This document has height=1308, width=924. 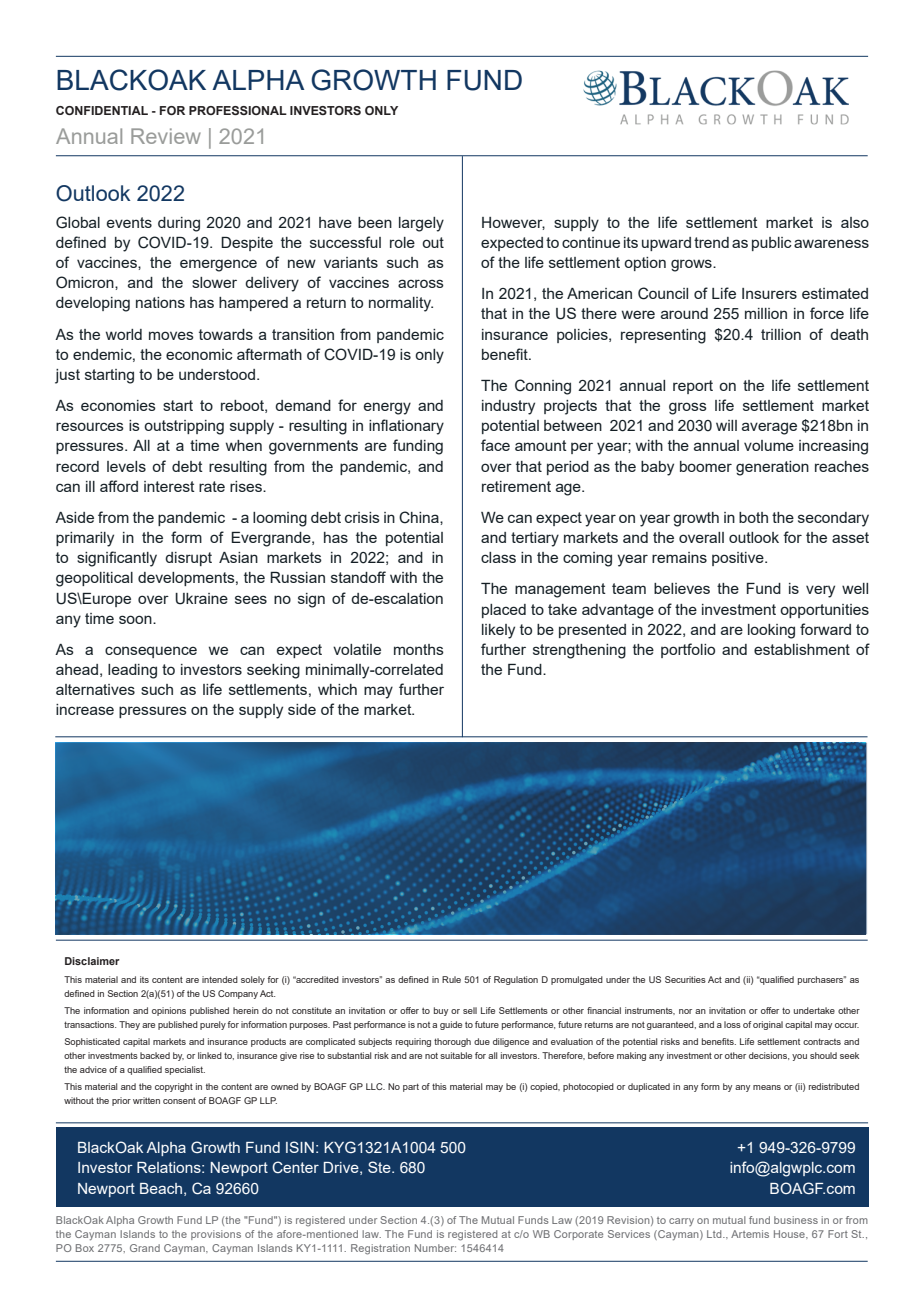 I want to click on interest, so click(x=169, y=486).
